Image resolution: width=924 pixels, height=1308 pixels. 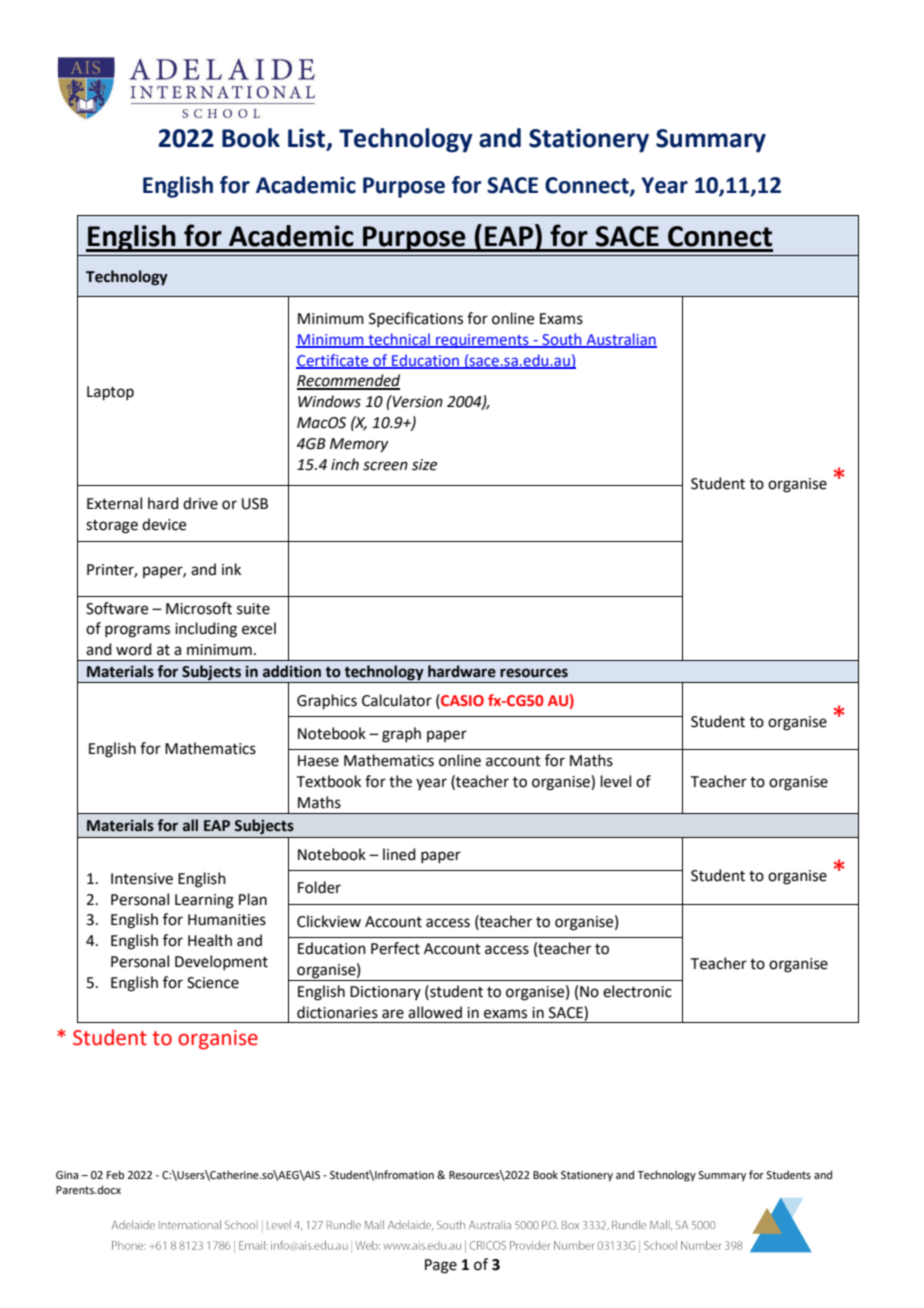 What do you see at coordinates (616, 781) in the document?
I see `level` at bounding box center [616, 781].
